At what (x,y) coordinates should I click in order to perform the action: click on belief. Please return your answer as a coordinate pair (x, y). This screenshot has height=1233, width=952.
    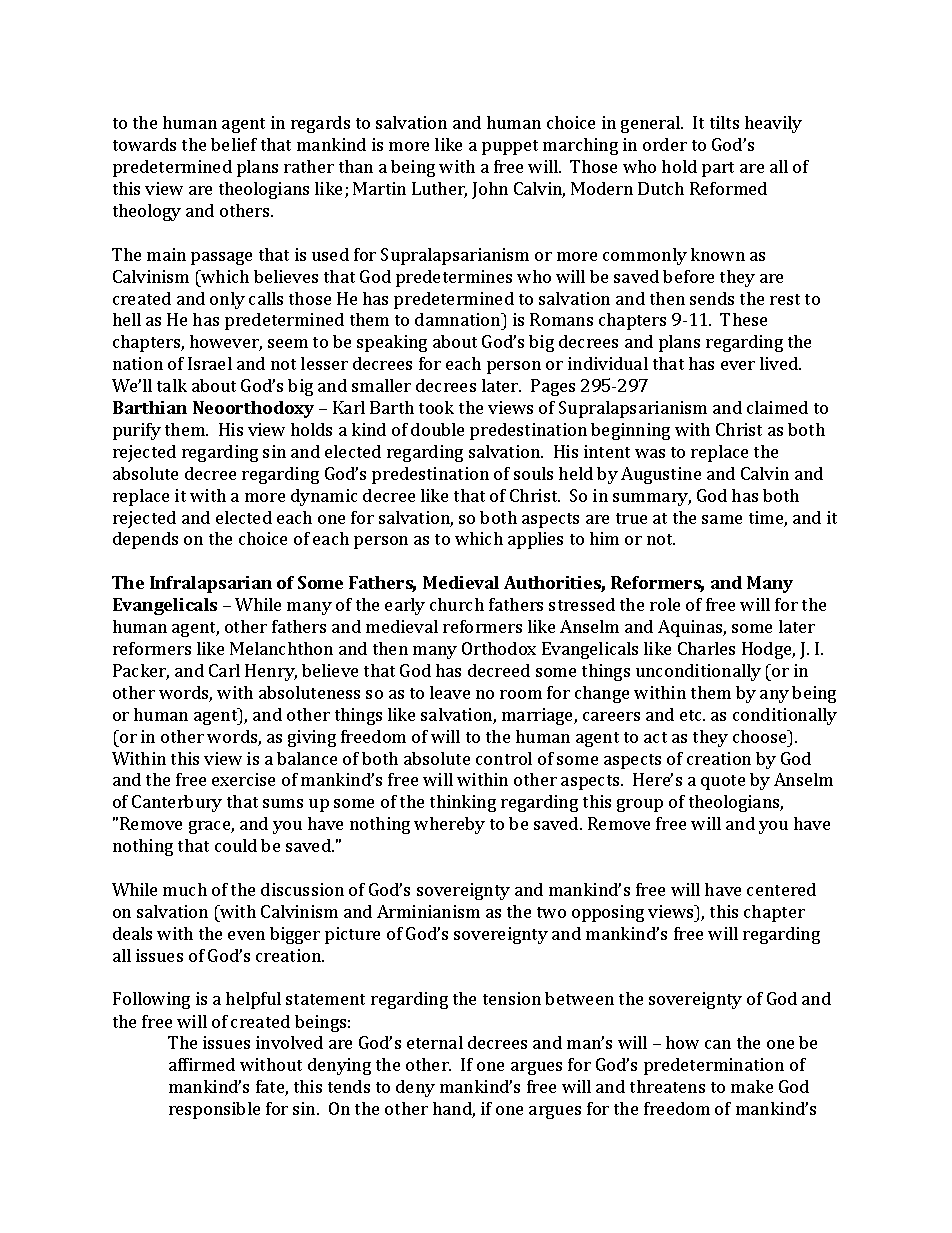
    Looking at the image, I should click on (234, 144).
